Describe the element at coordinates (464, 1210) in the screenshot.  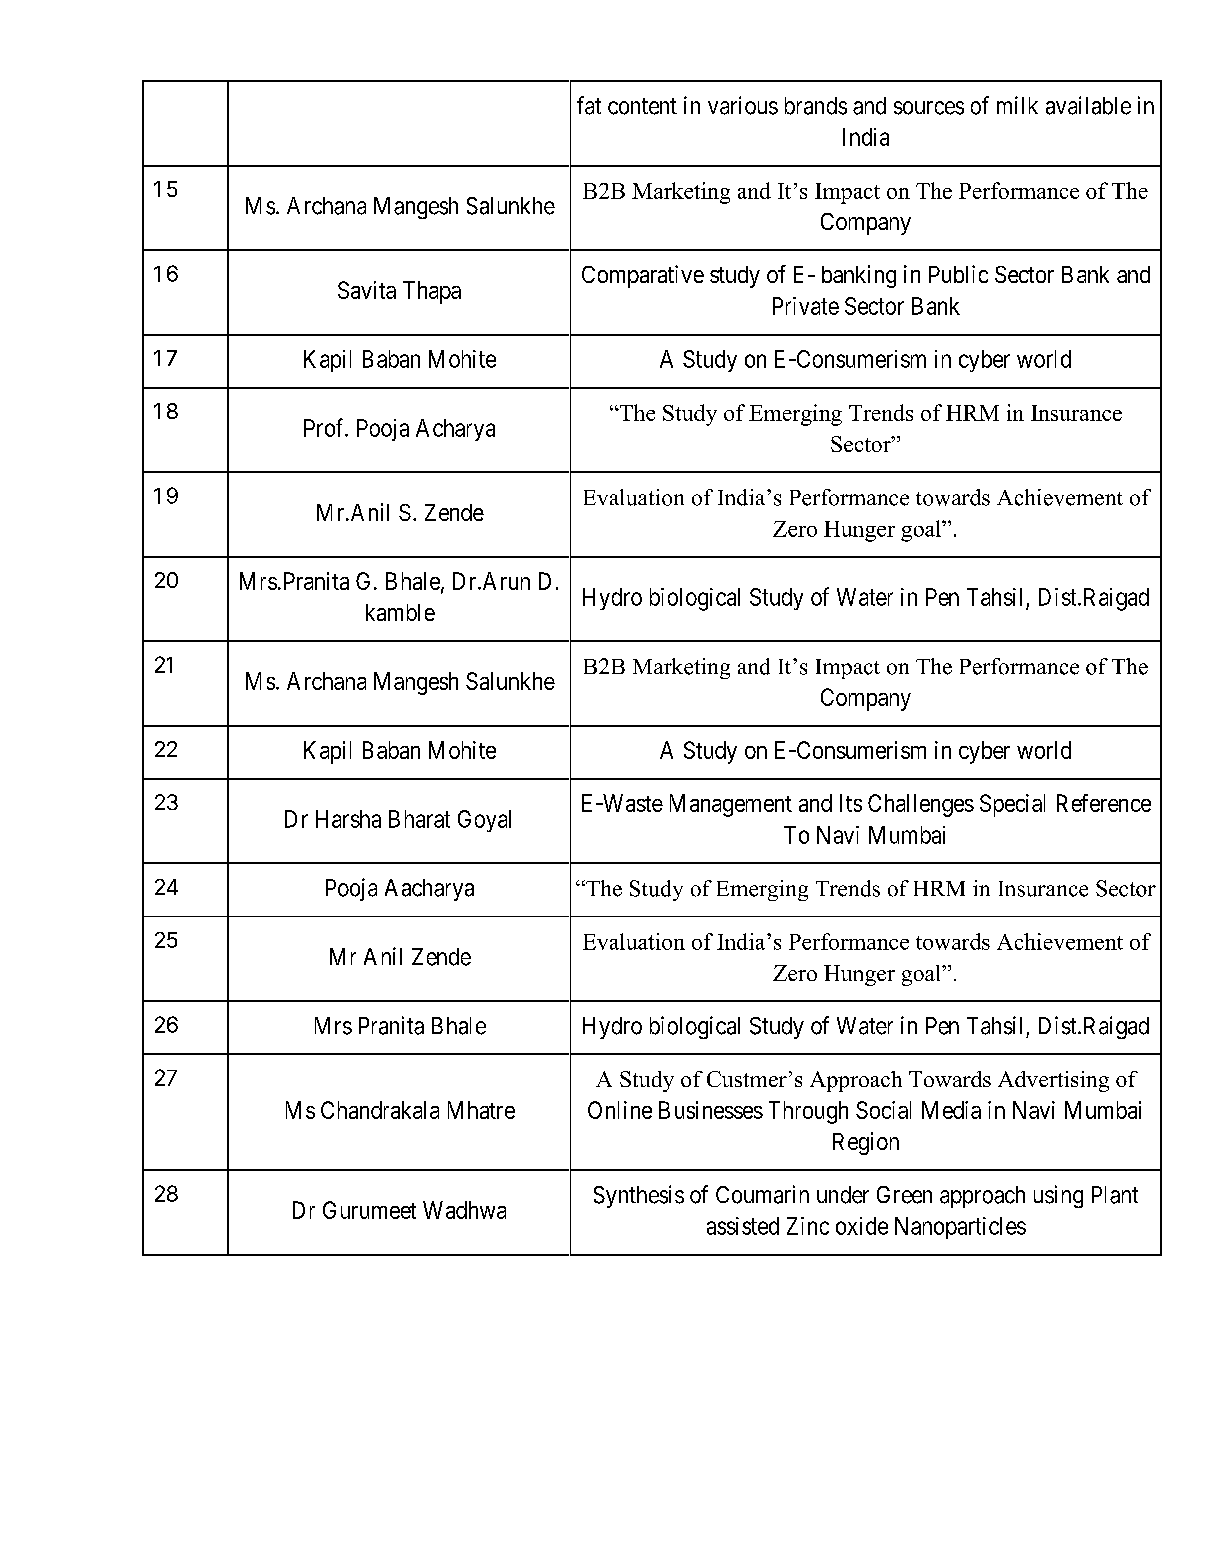
I see `Wadhwa` at that location.
